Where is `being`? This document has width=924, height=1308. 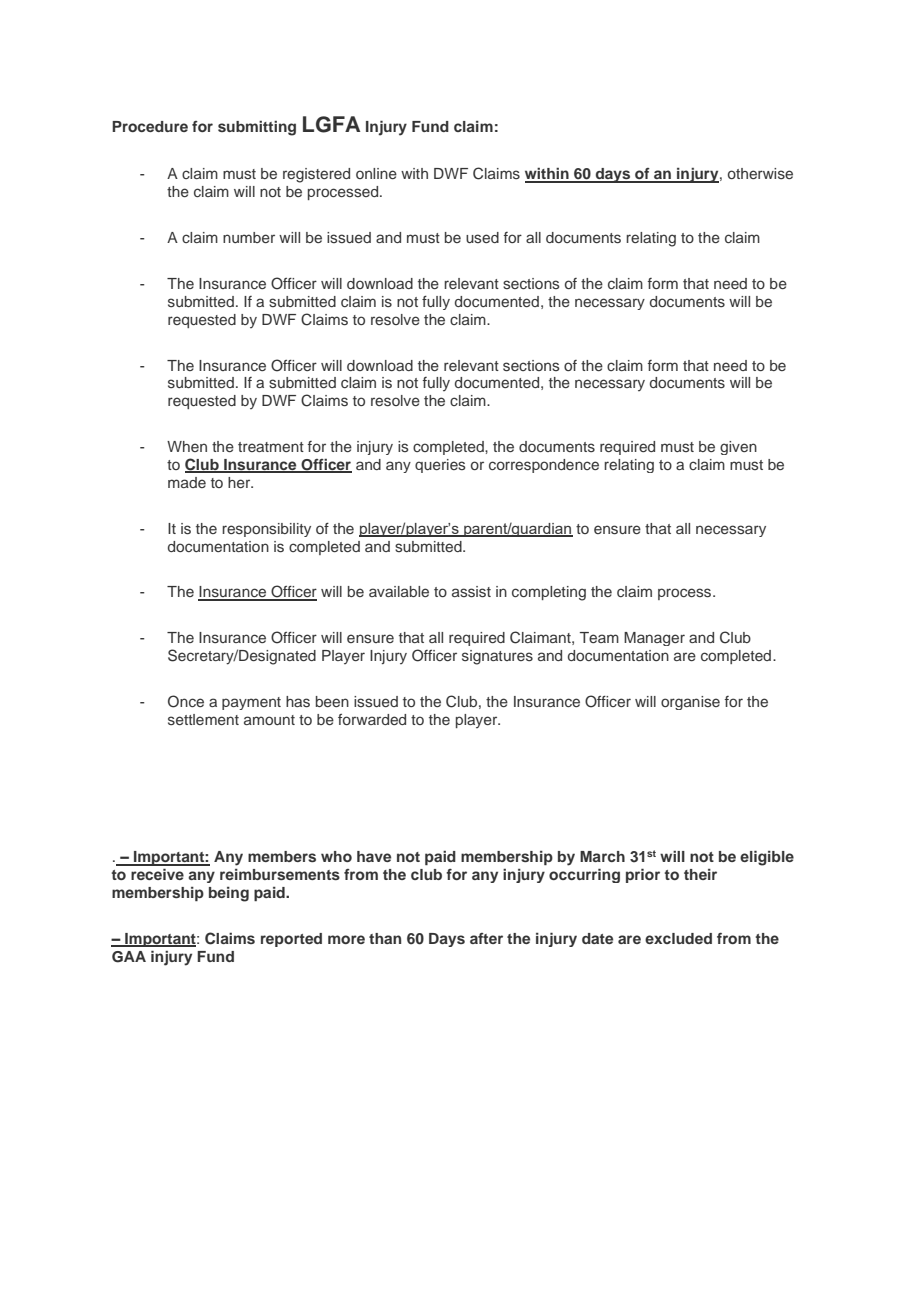 being is located at coordinates (229, 894).
